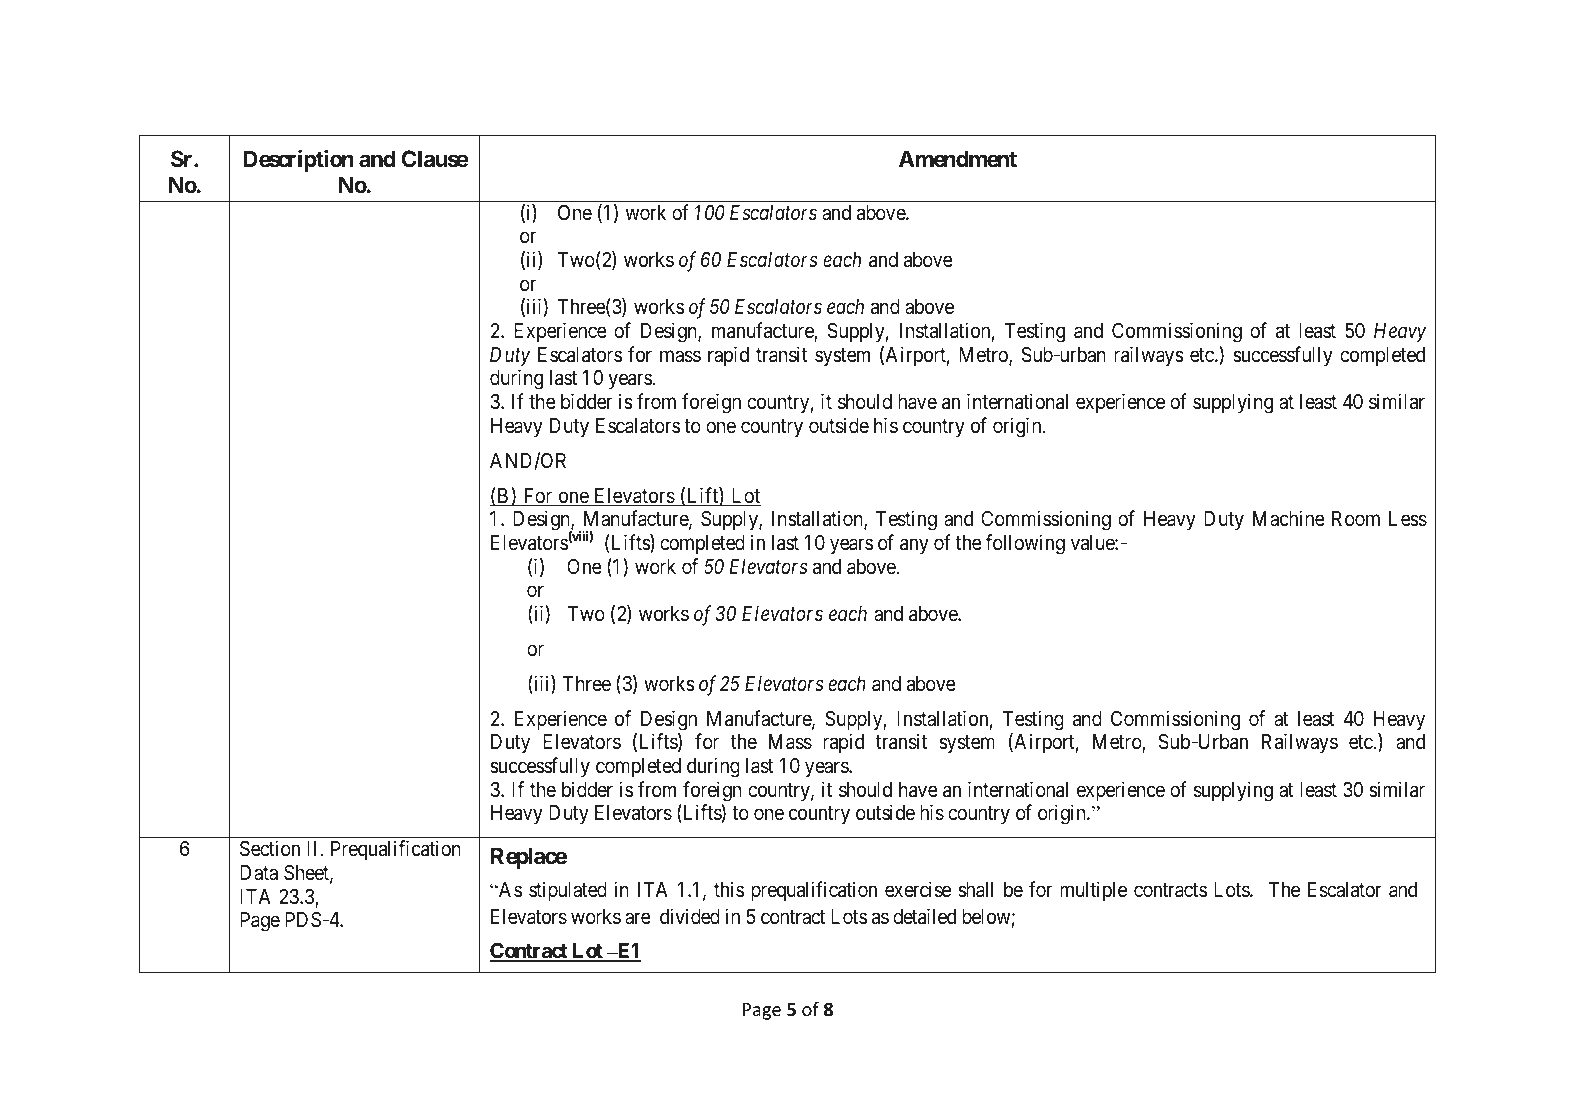 This screenshot has width=1575, height=1114. Describe the element at coordinates (259, 872) in the screenshot. I see `Data` at that location.
